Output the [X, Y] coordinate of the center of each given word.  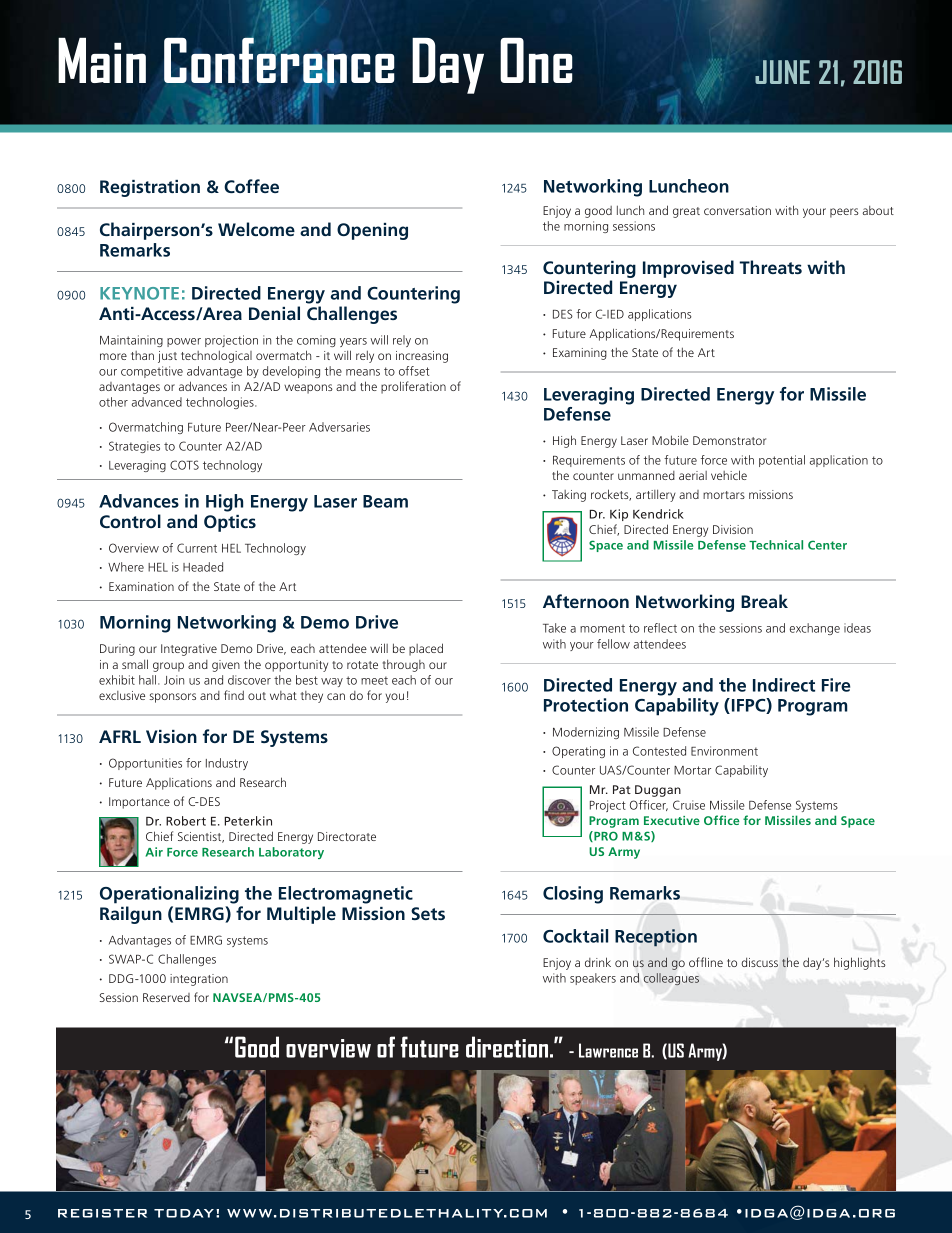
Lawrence [608, 1050]
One [536, 60]
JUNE [782, 72]
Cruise [689, 805]
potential [782, 461]
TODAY [184, 1213]
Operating [578, 752]
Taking [569, 496]
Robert [186, 821]
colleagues [671, 979]
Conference [279, 61]
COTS [184, 465]
